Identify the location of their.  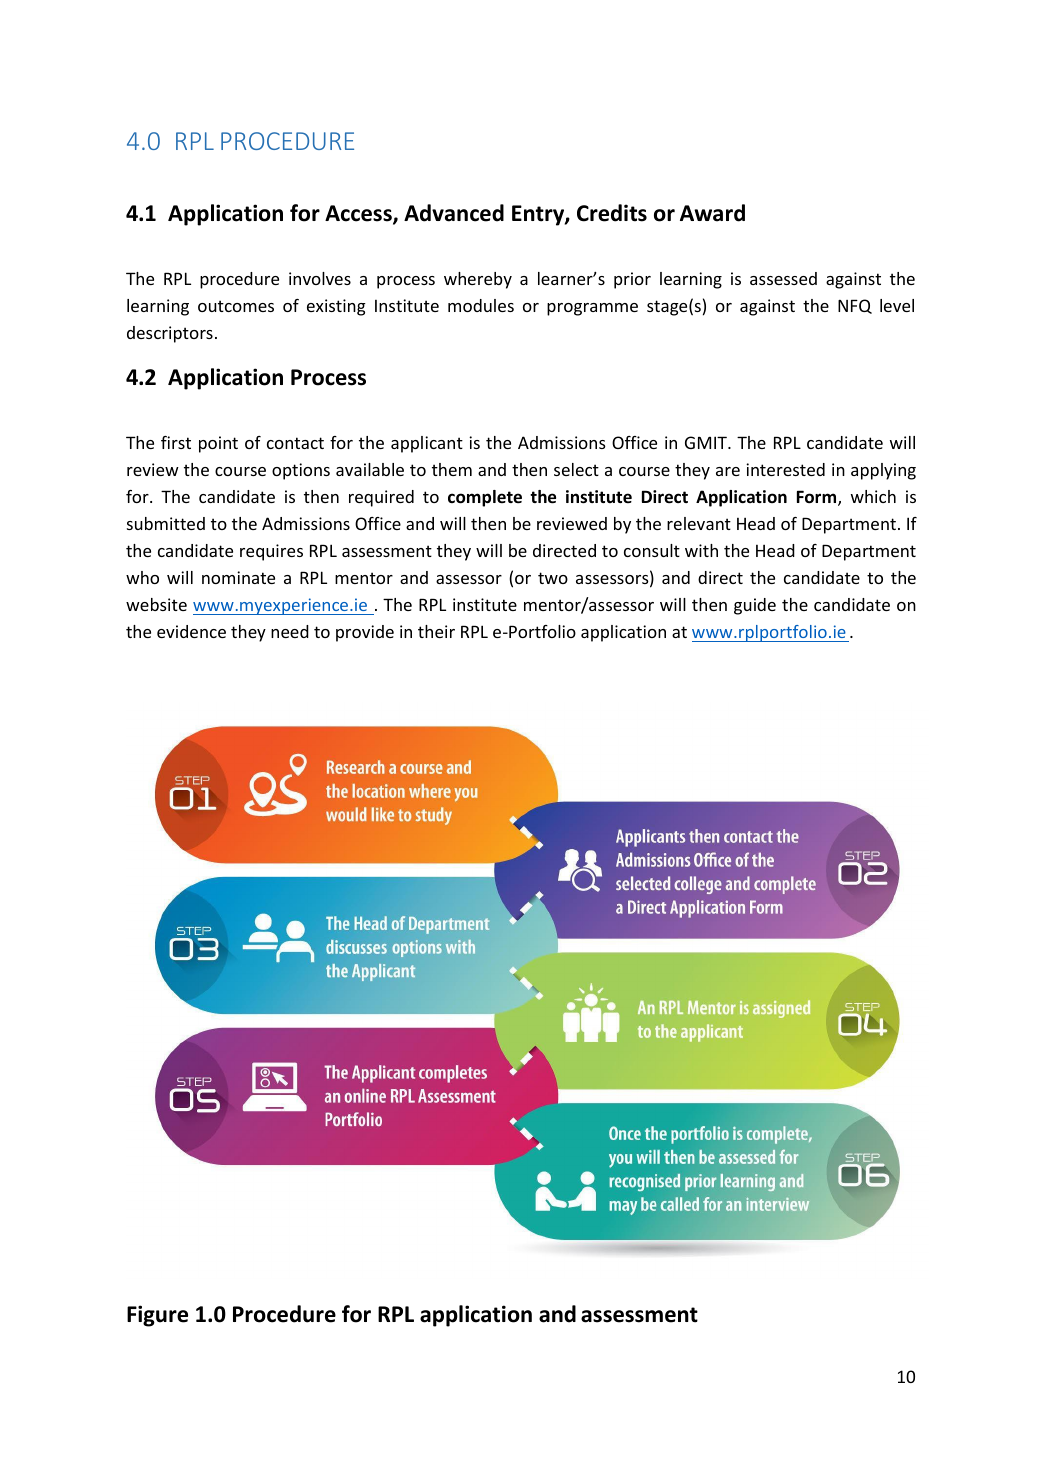
(436, 631).
